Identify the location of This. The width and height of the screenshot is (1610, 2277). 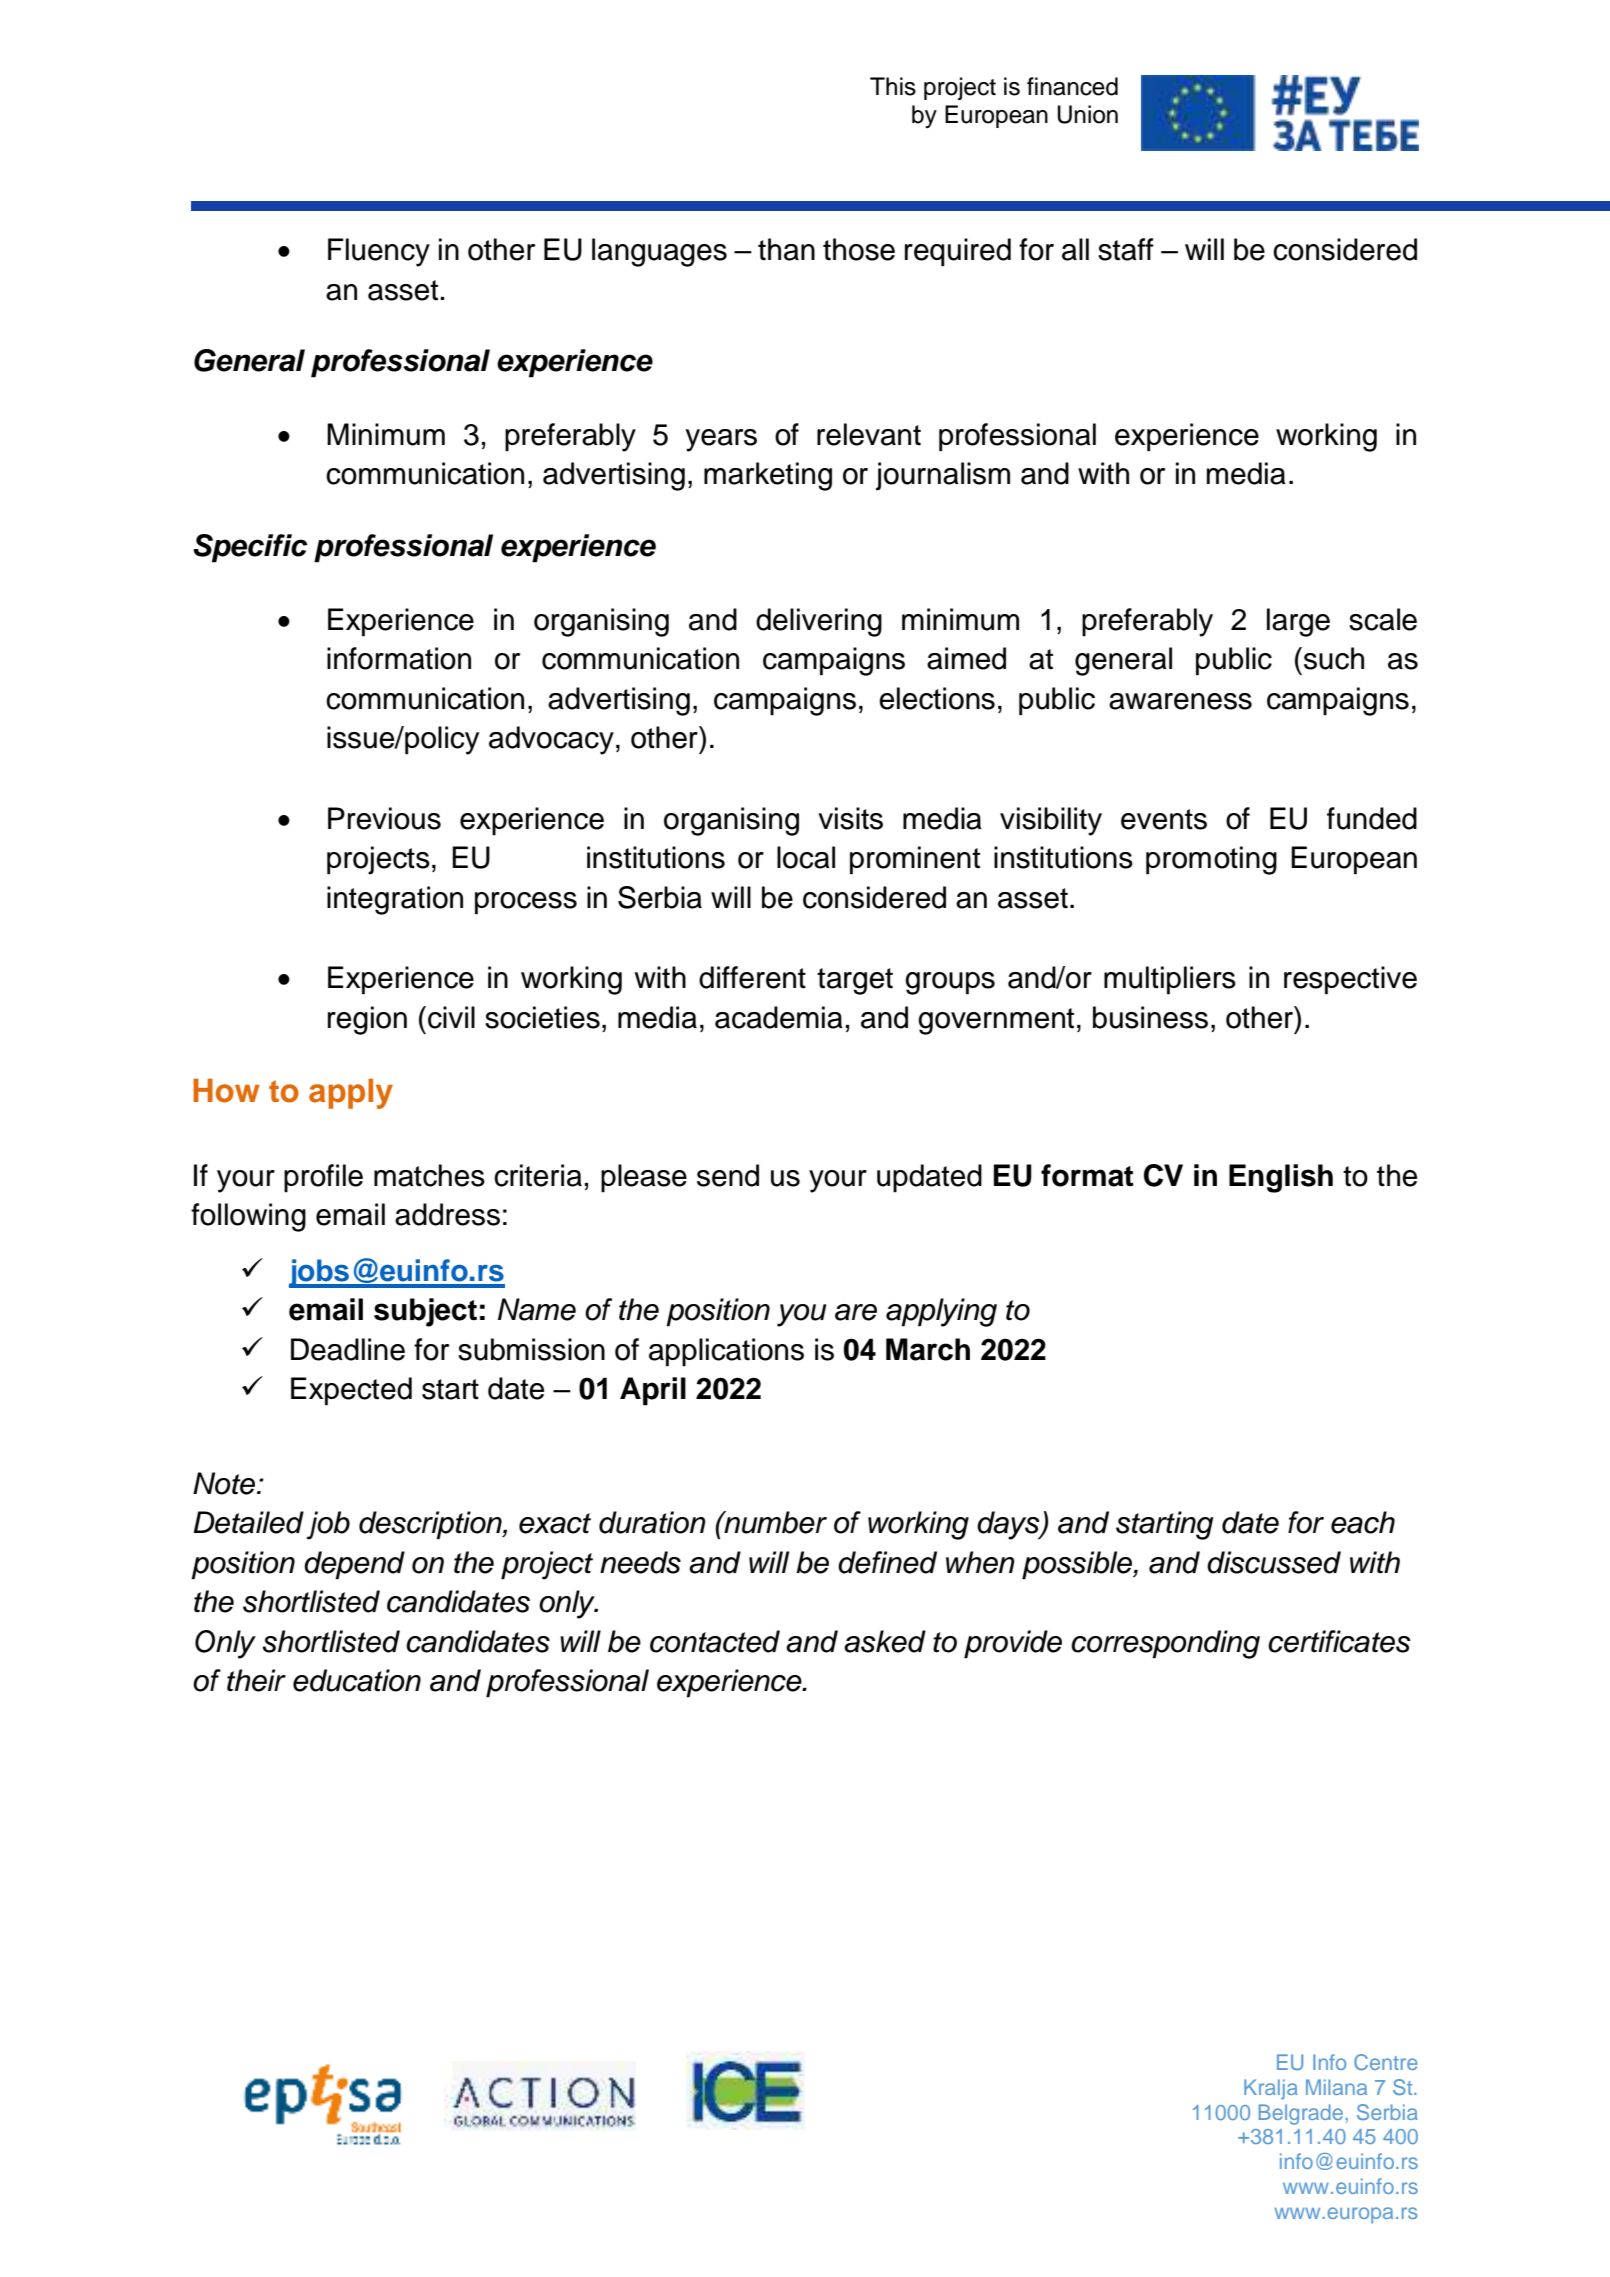
(893, 86).
